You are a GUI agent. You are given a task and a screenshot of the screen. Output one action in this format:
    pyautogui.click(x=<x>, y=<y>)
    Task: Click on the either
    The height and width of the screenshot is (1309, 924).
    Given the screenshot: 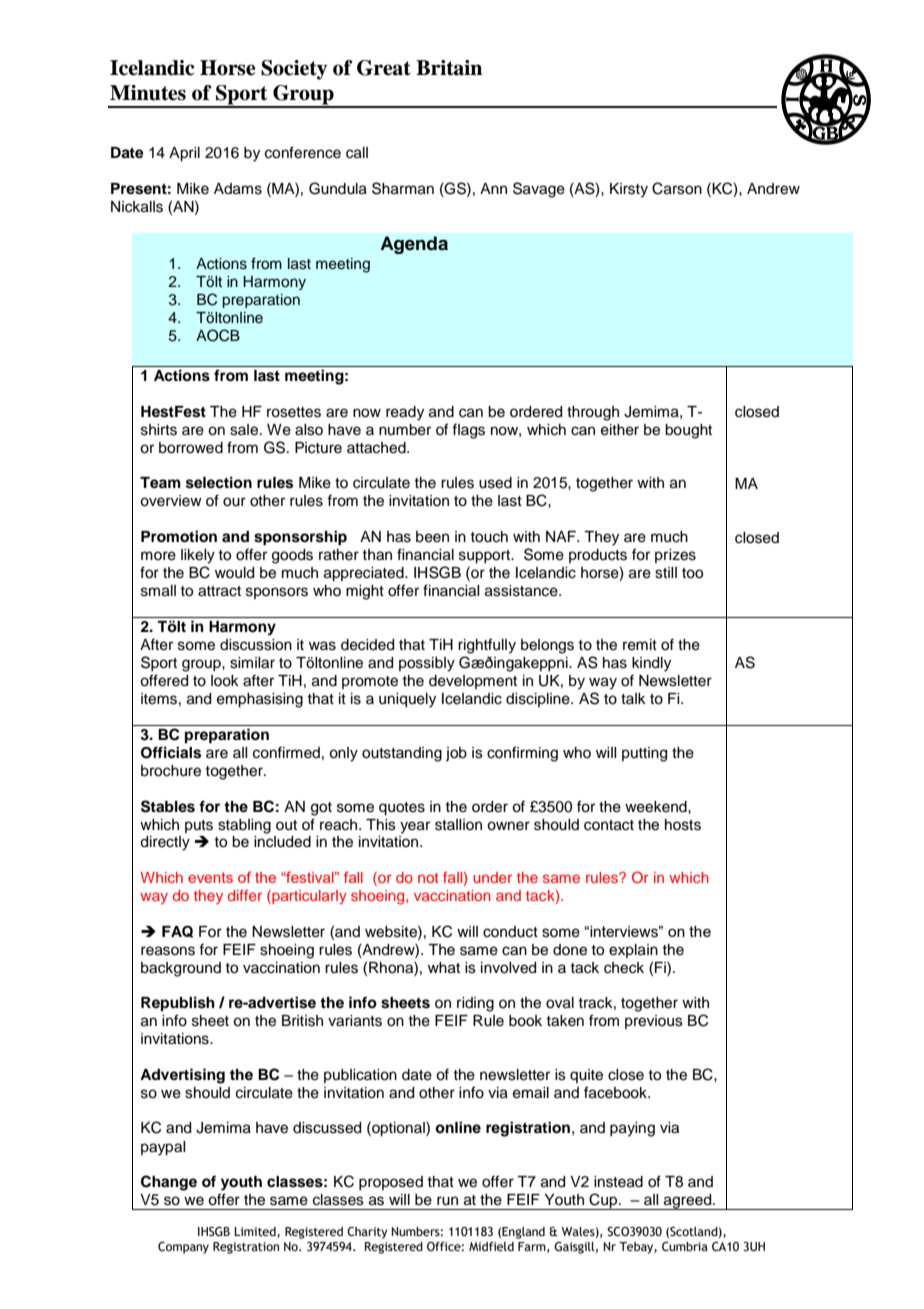 What is the action you would take?
    pyautogui.click(x=620, y=430)
